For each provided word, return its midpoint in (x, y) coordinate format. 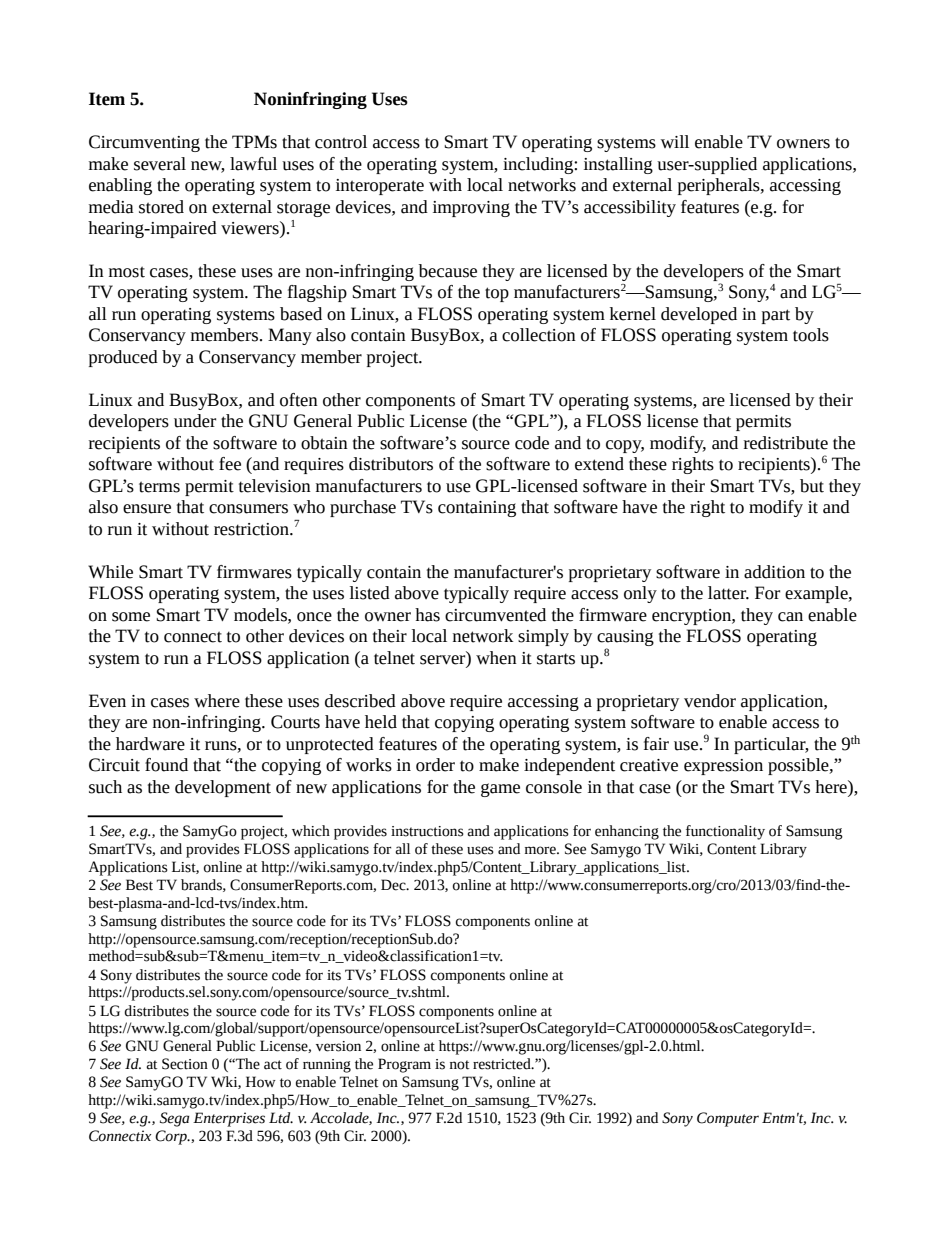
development (223, 788)
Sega (174, 1119)
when (496, 658)
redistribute (786, 443)
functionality (725, 832)
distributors (391, 464)
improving (471, 209)
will (675, 141)
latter (728, 593)
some (131, 617)
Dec (394, 885)
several (160, 164)
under (195, 421)
